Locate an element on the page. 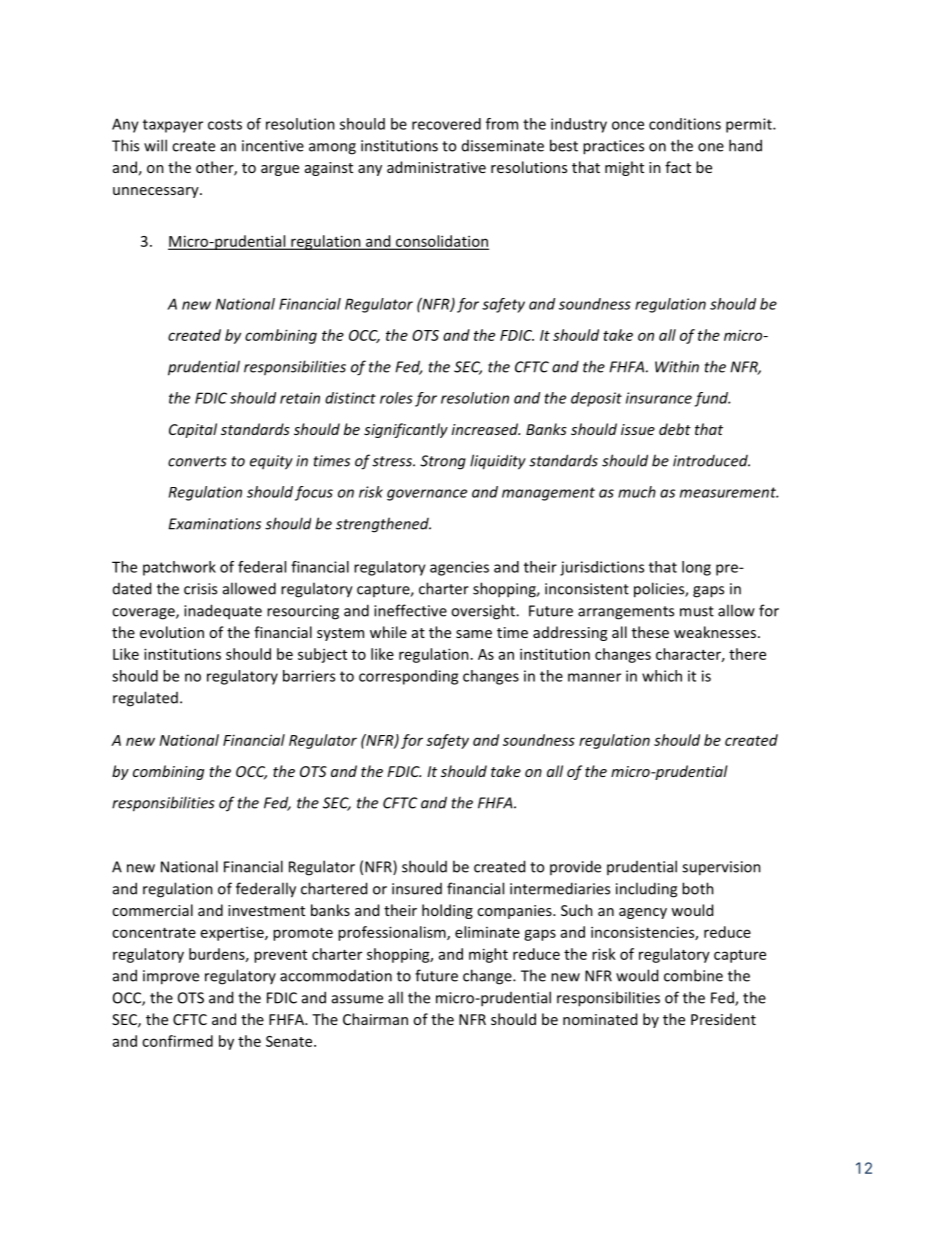  Strong is located at coordinates (443, 462).
